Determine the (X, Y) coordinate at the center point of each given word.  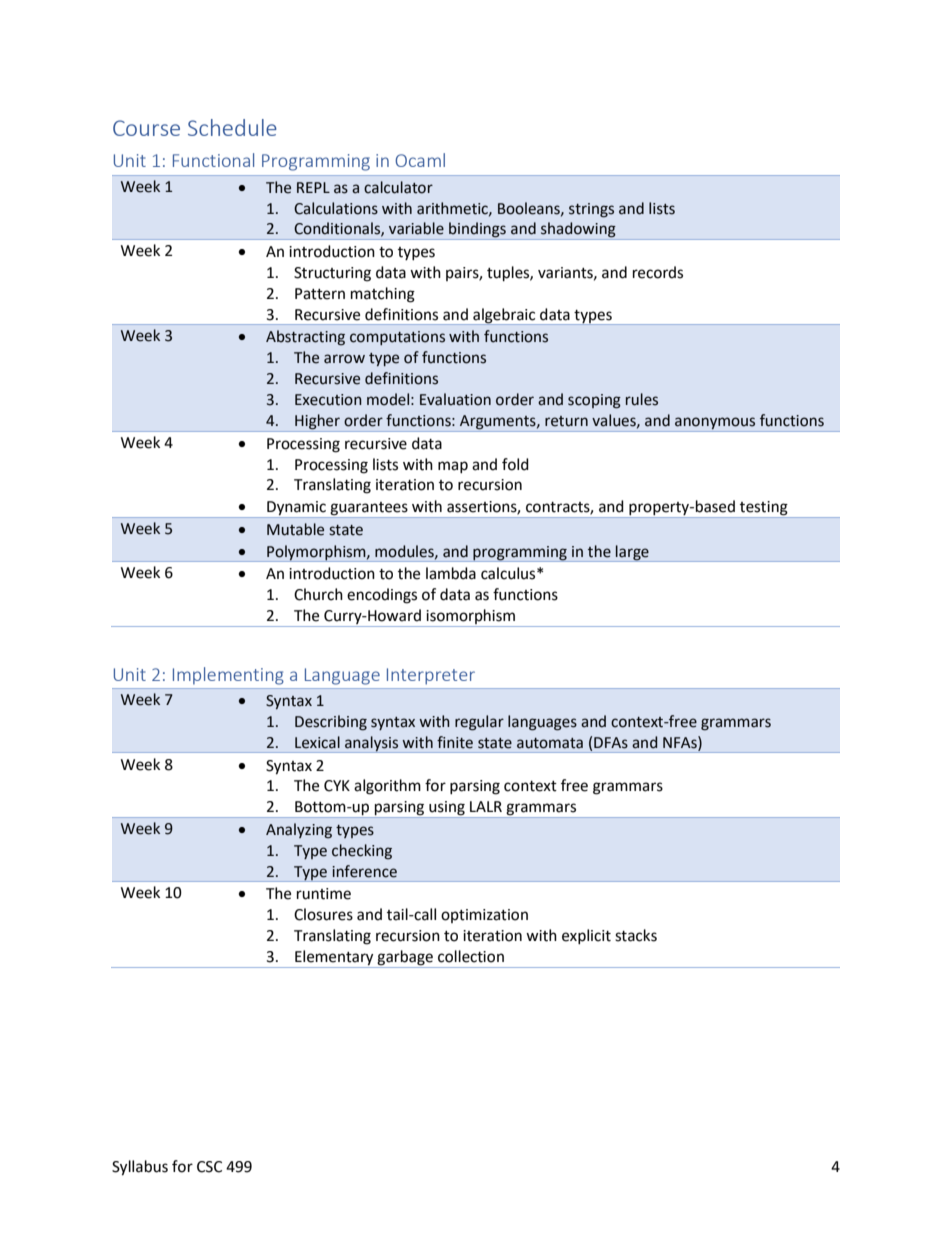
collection (471, 956)
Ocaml (420, 160)
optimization (484, 916)
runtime (324, 894)
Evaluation (455, 399)
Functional (213, 160)
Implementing (228, 676)
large (632, 553)
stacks (636, 935)
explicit (586, 936)
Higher (317, 423)
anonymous (715, 424)
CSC (209, 1167)
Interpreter (431, 676)
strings (591, 210)
